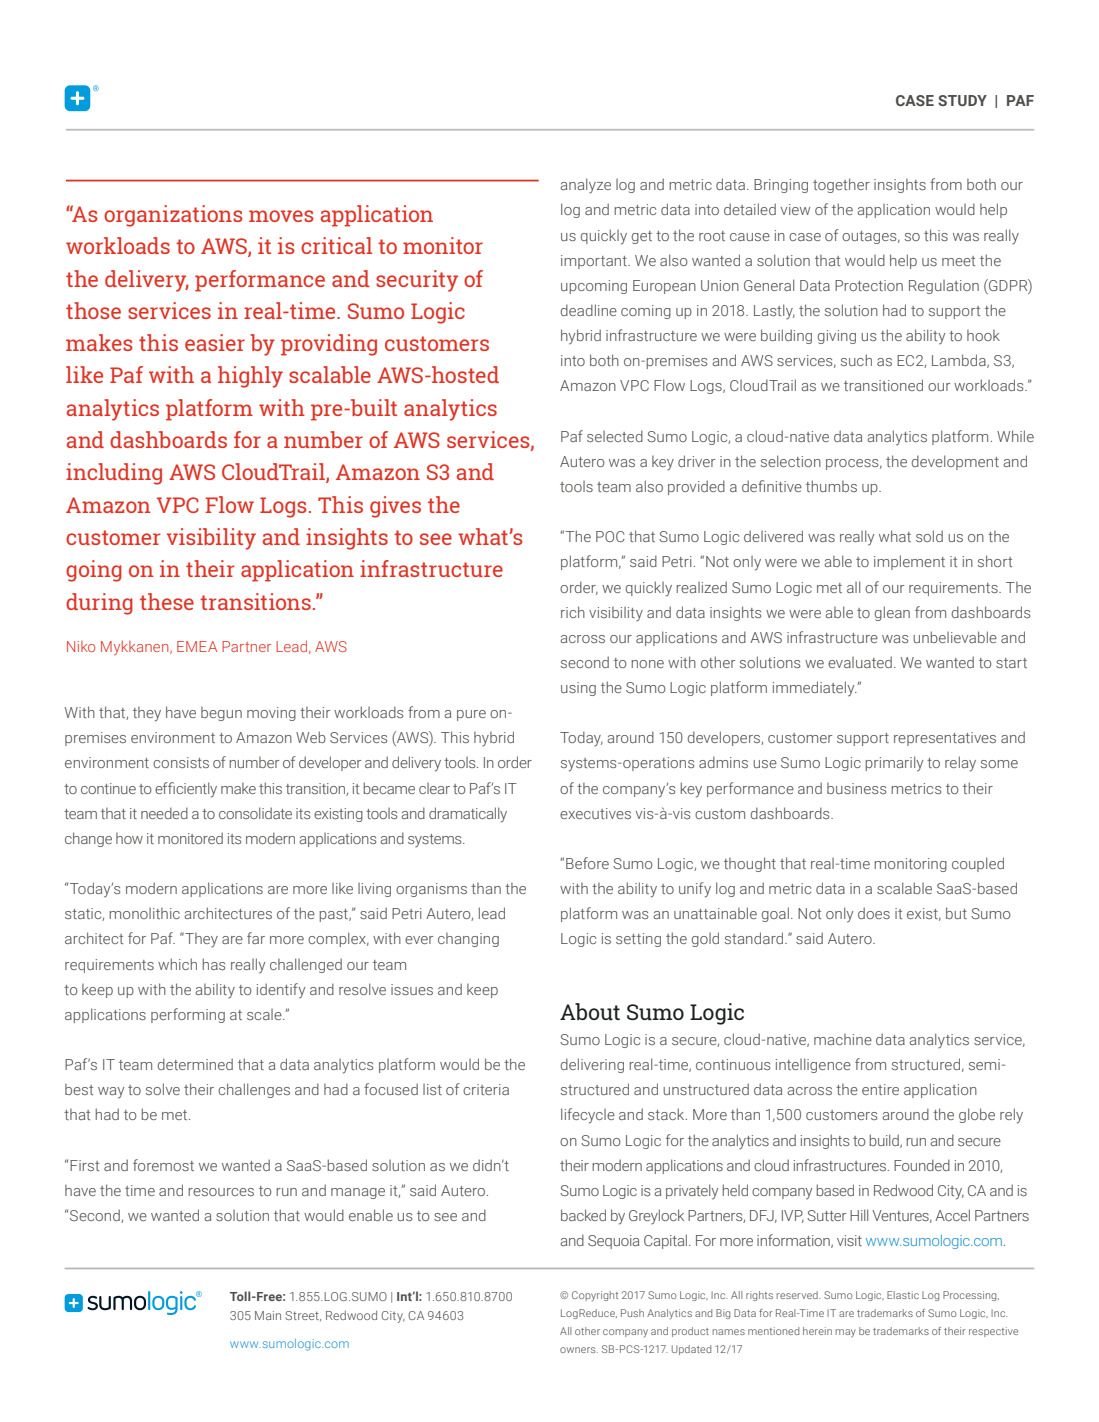  Describe the element at coordinates (173, 216) in the screenshot. I see `organizations` at that location.
